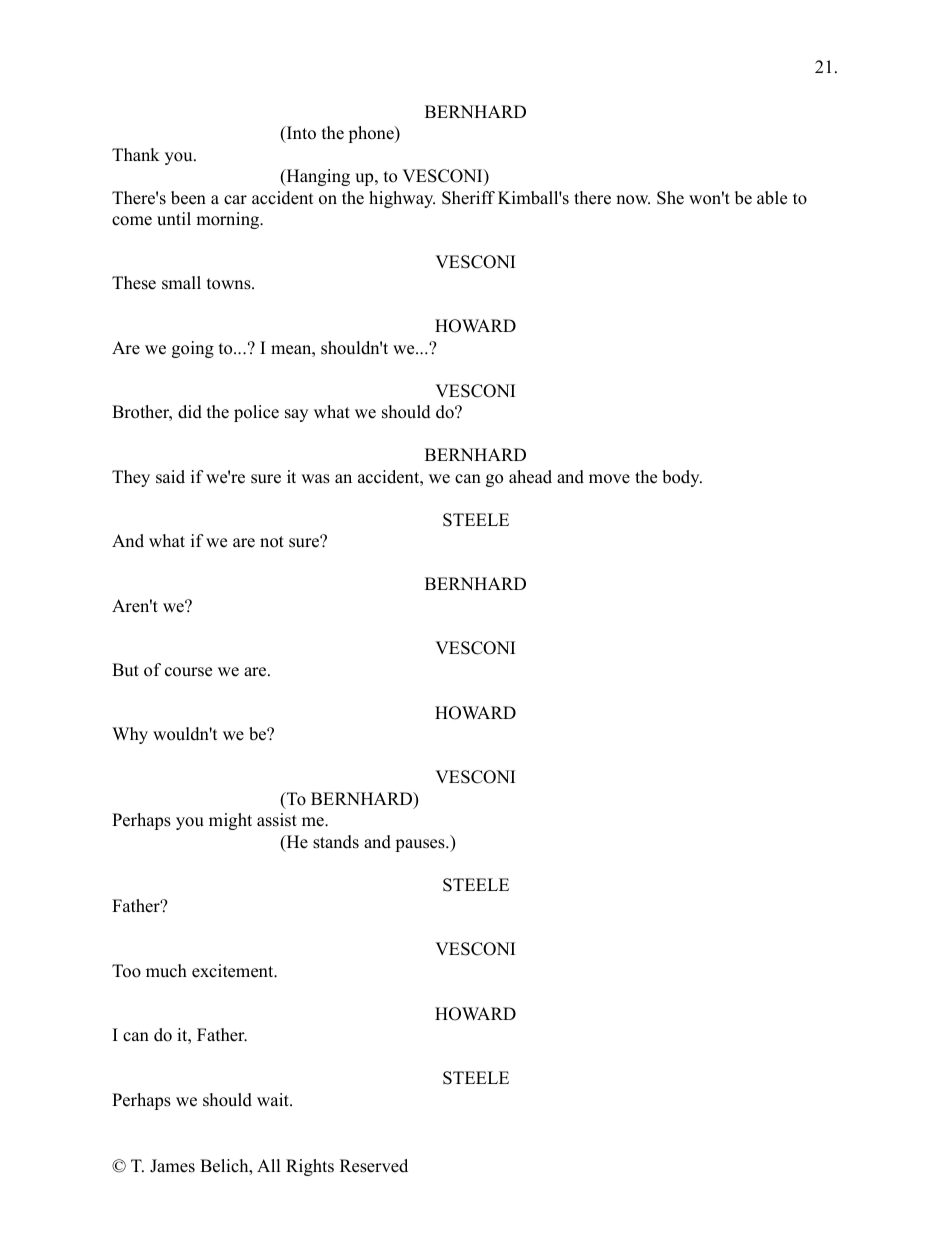 This screenshot has width=952, height=1233. Describe the element at coordinates (336, 842) in the screenshot. I see `stands` at that location.
